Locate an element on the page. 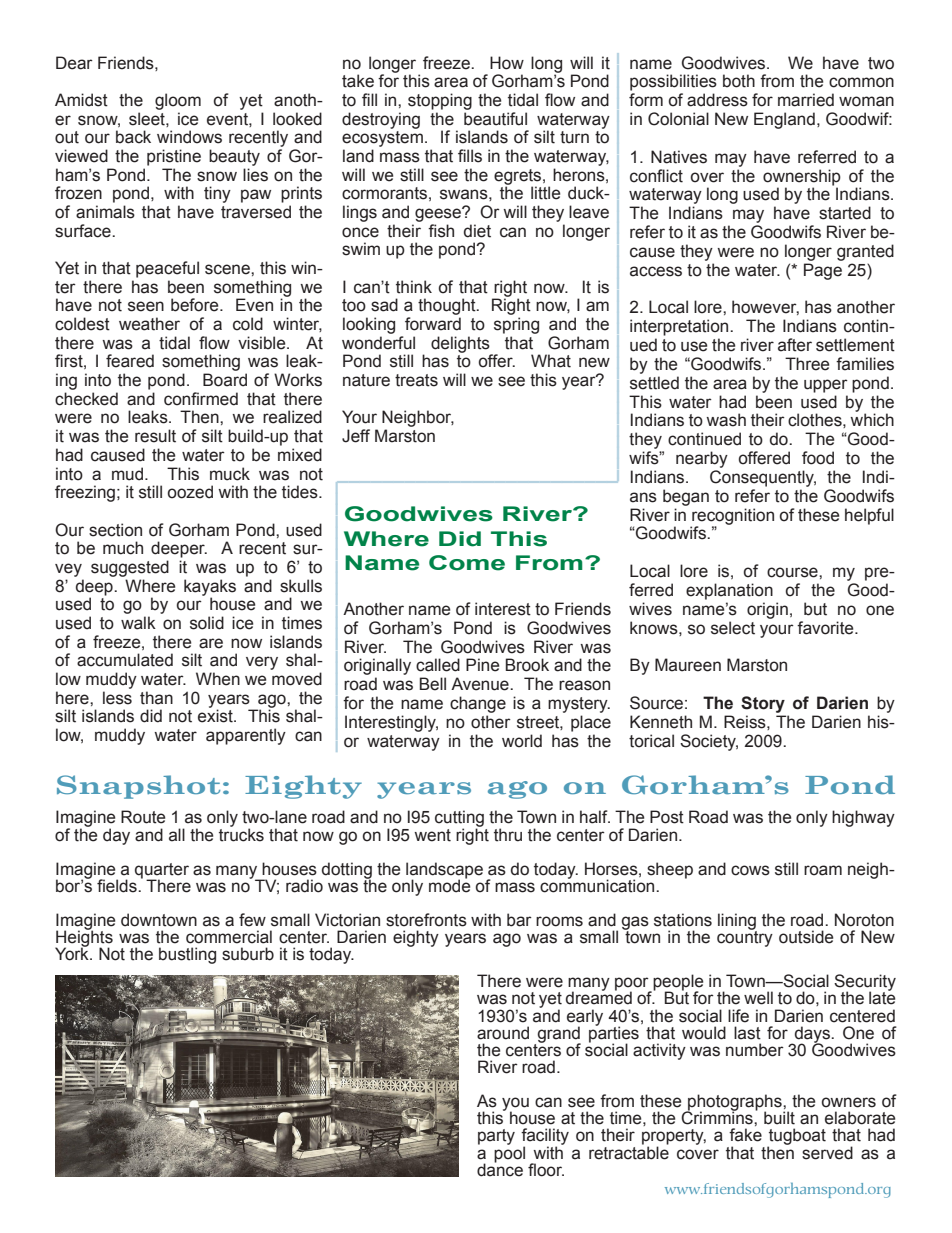 Image resolution: width=952 pixels, height=1233 pixels. married is located at coordinates (806, 100).
